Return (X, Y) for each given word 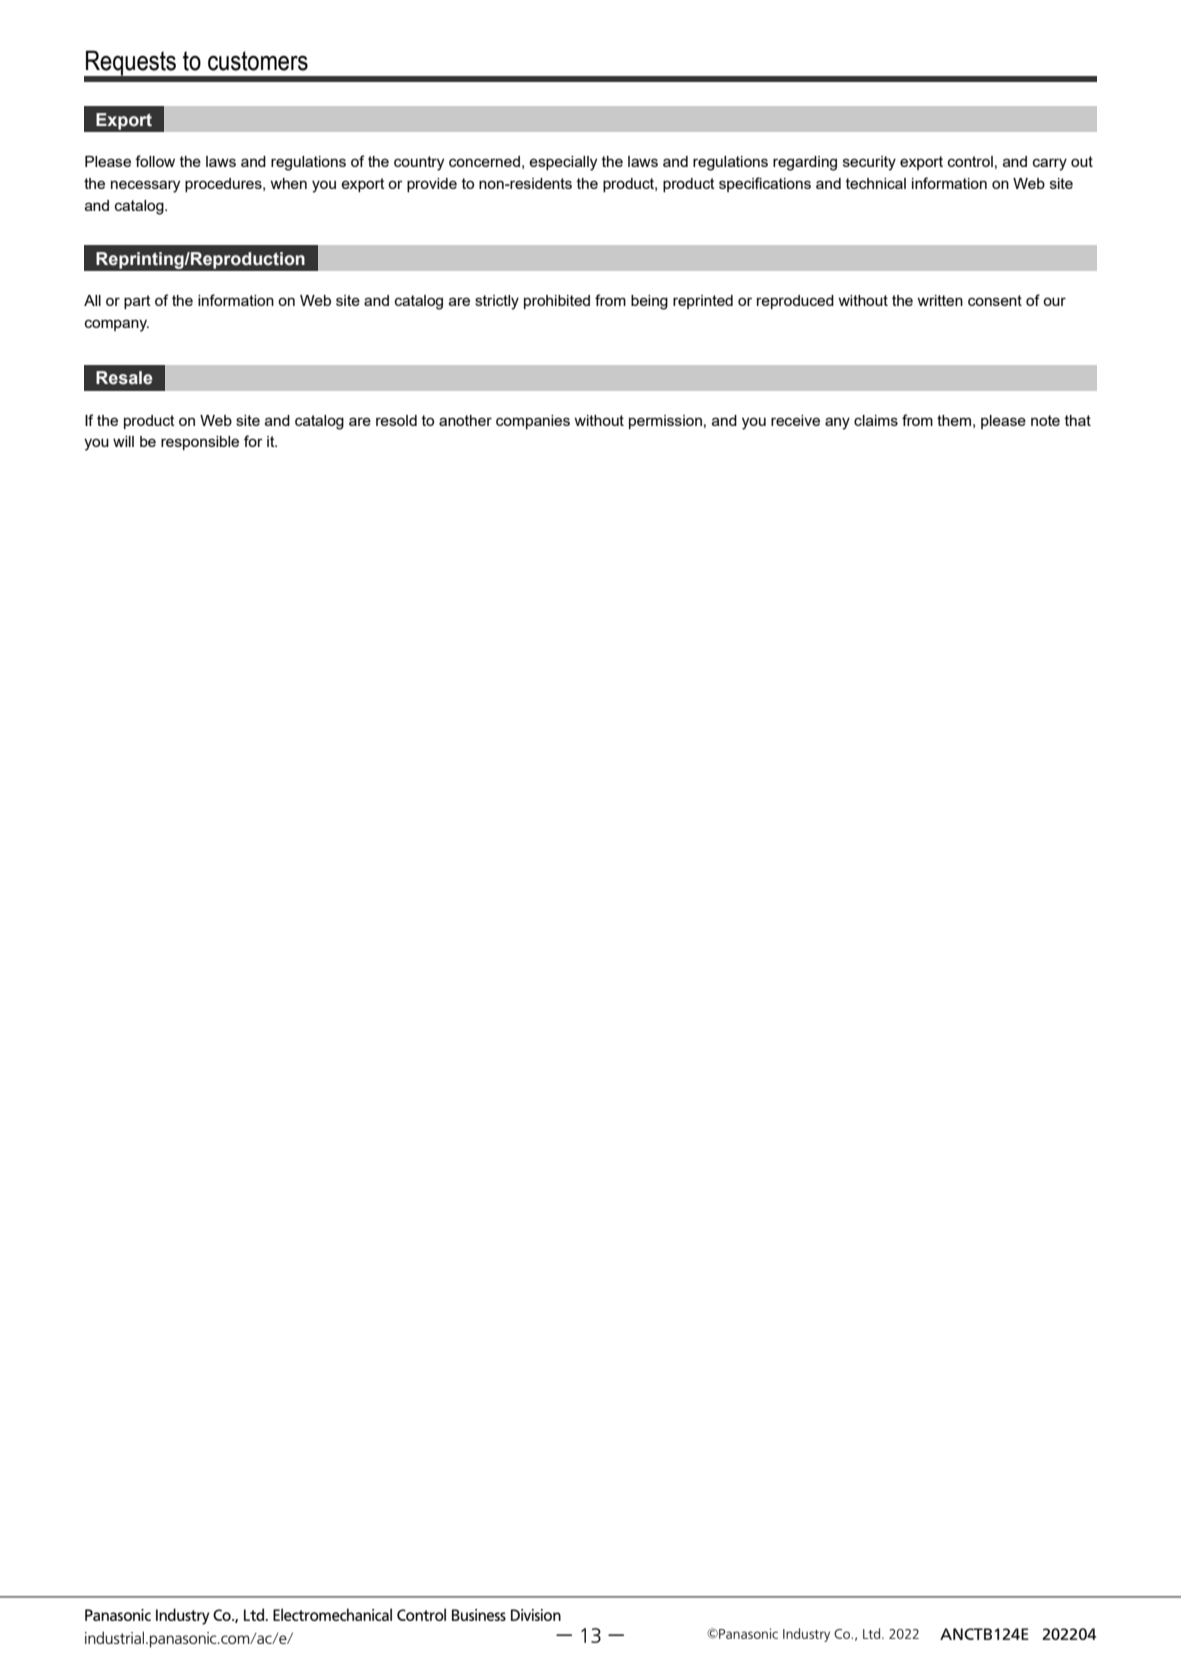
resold (396, 420)
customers (258, 61)
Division (536, 1615)
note (1045, 420)
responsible (200, 443)
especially (563, 163)
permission (665, 422)
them (954, 420)
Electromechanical (332, 1614)
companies (533, 422)
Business (479, 1615)
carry (1050, 164)
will (123, 441)
